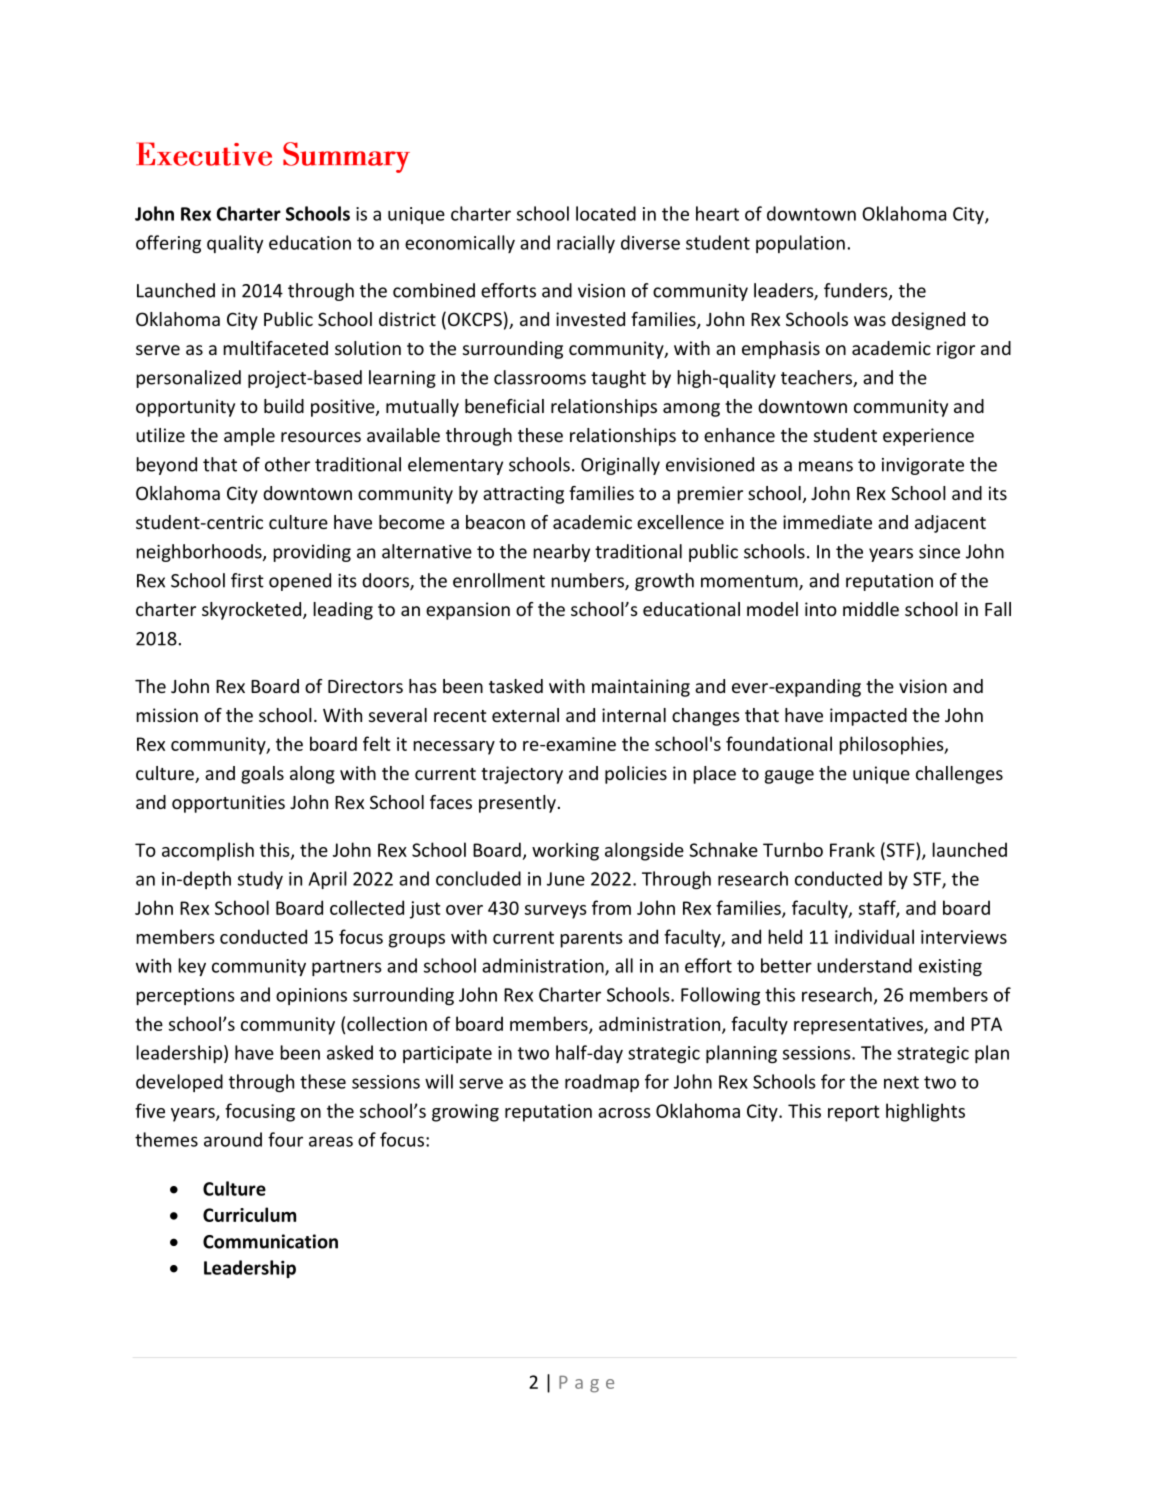 The width and height of the image is (1149, 1487). Describe the element at coordinates (868, 717) in the image. I see `impacted` at that location.
